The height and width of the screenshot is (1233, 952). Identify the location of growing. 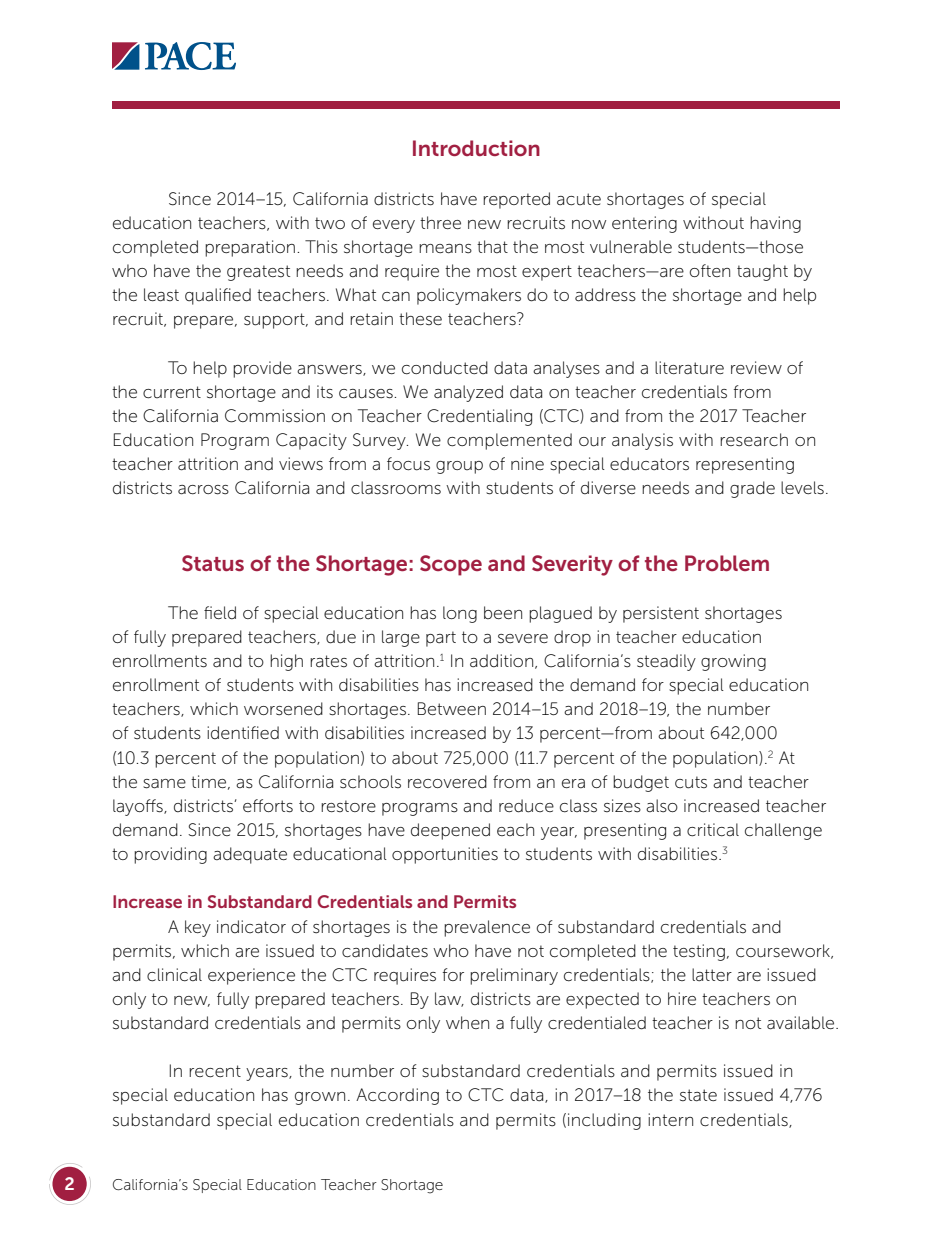
(733, 662).
